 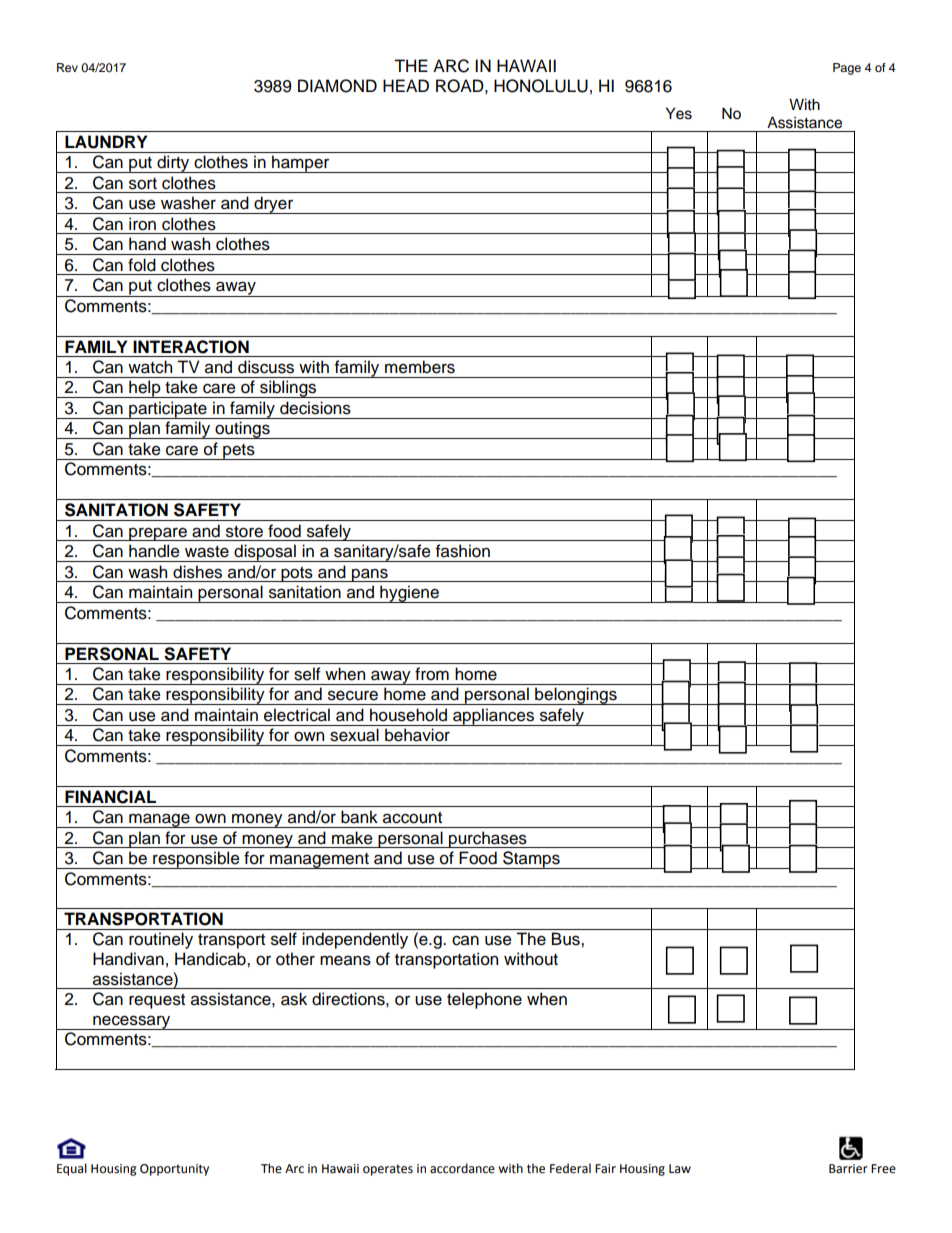 I want to click on Stamps, so click(x=531, y=860).
